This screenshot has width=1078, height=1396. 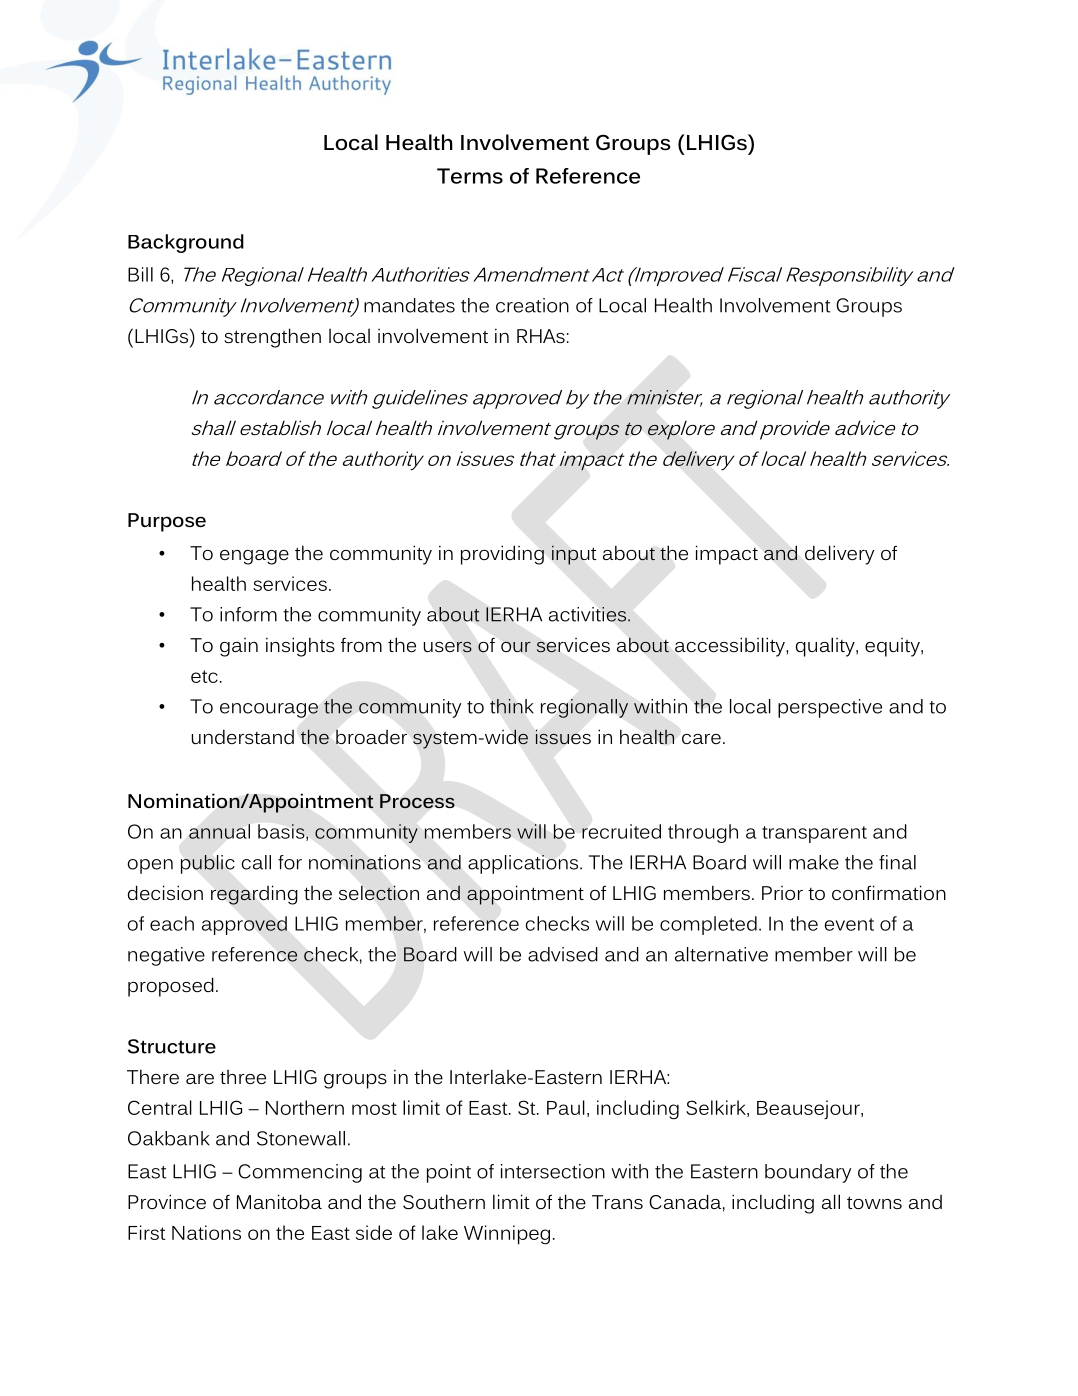 What do you see at coordinates (731, 647) in the screenshot?
I see `accessibility` at bounding box center [731, 647].
